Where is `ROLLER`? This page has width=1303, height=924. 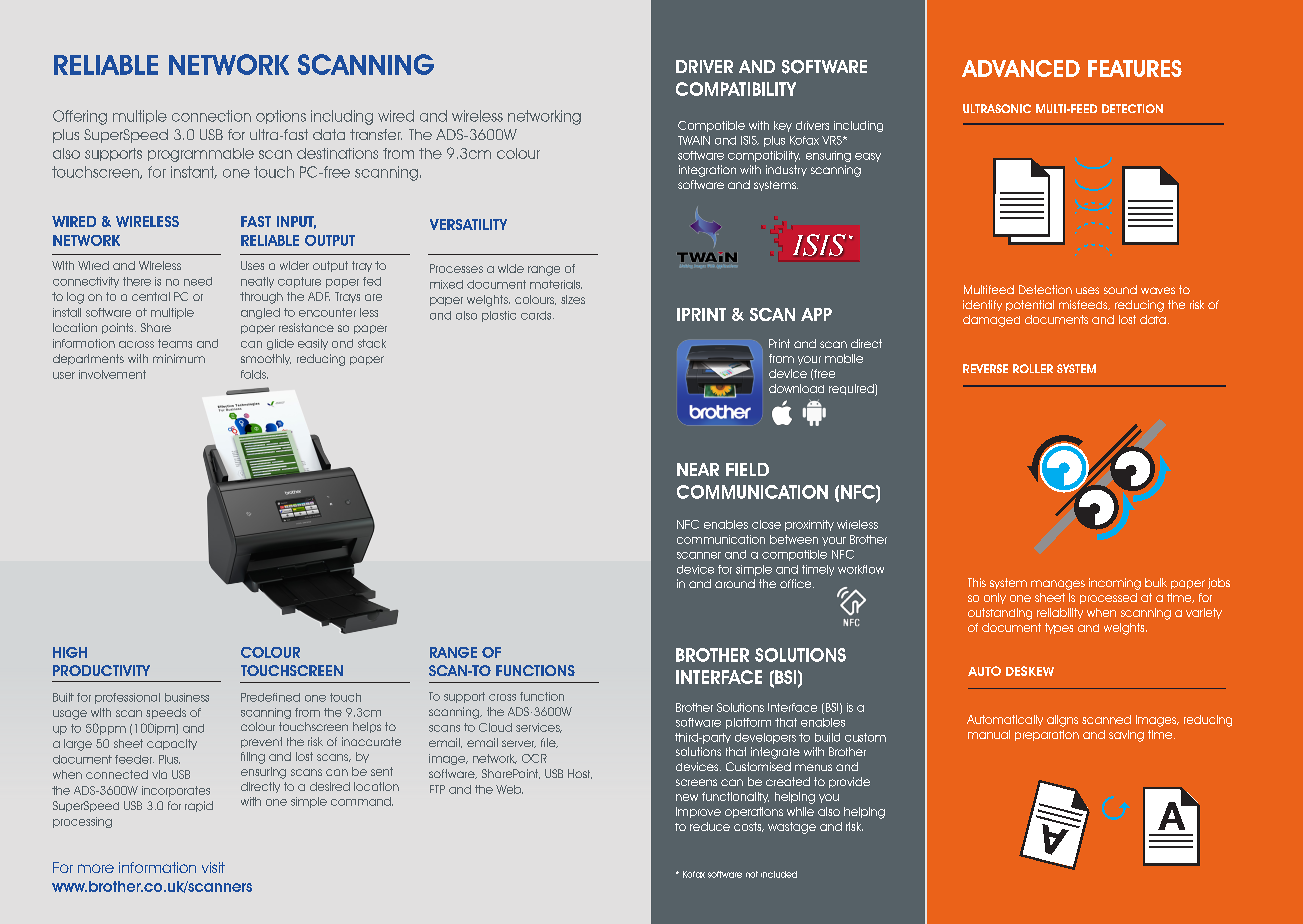 ROLLER is located at coordinates (1033, 368).
